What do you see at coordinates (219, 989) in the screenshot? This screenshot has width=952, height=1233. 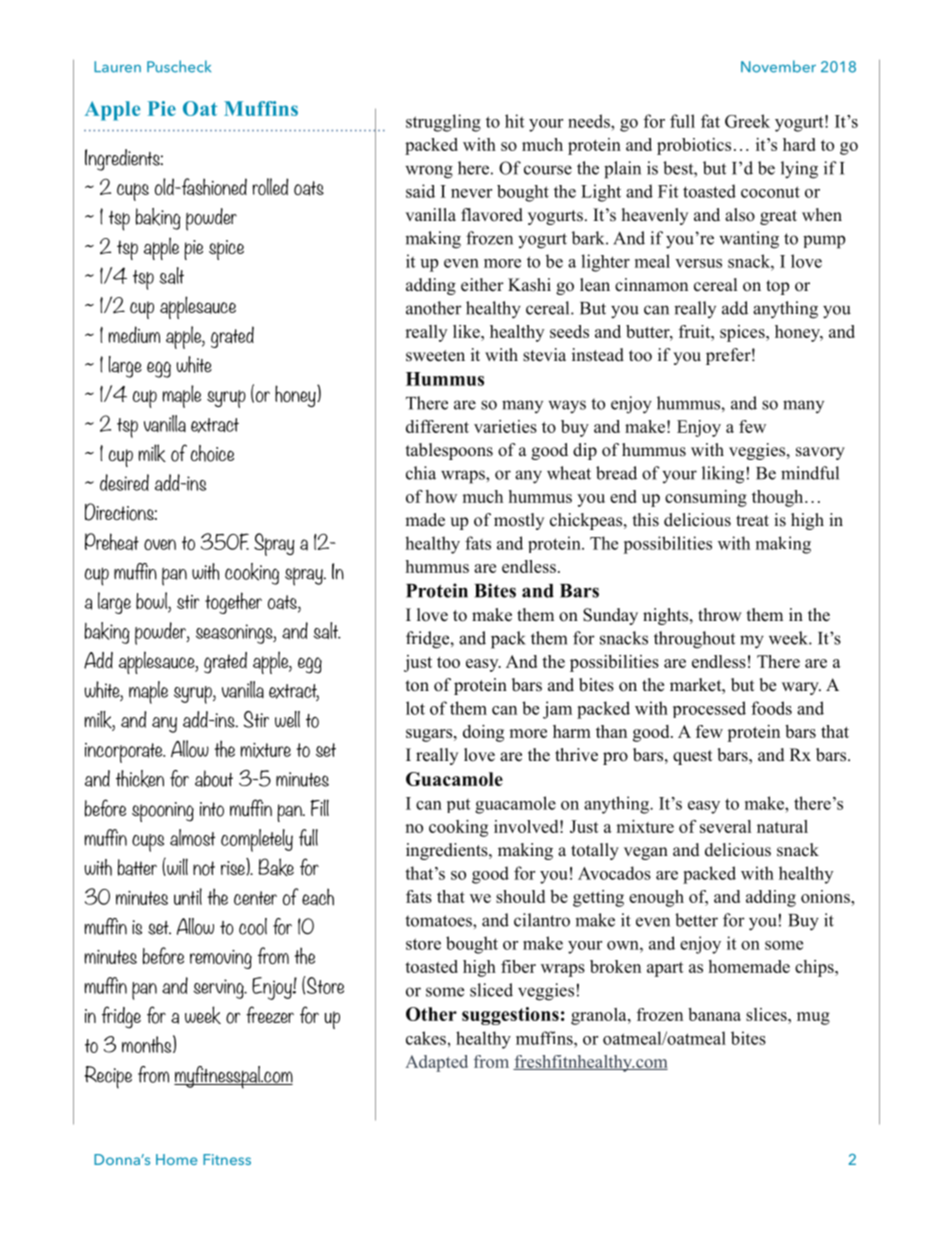 I see `serving` at bounding box center [219, 989].
